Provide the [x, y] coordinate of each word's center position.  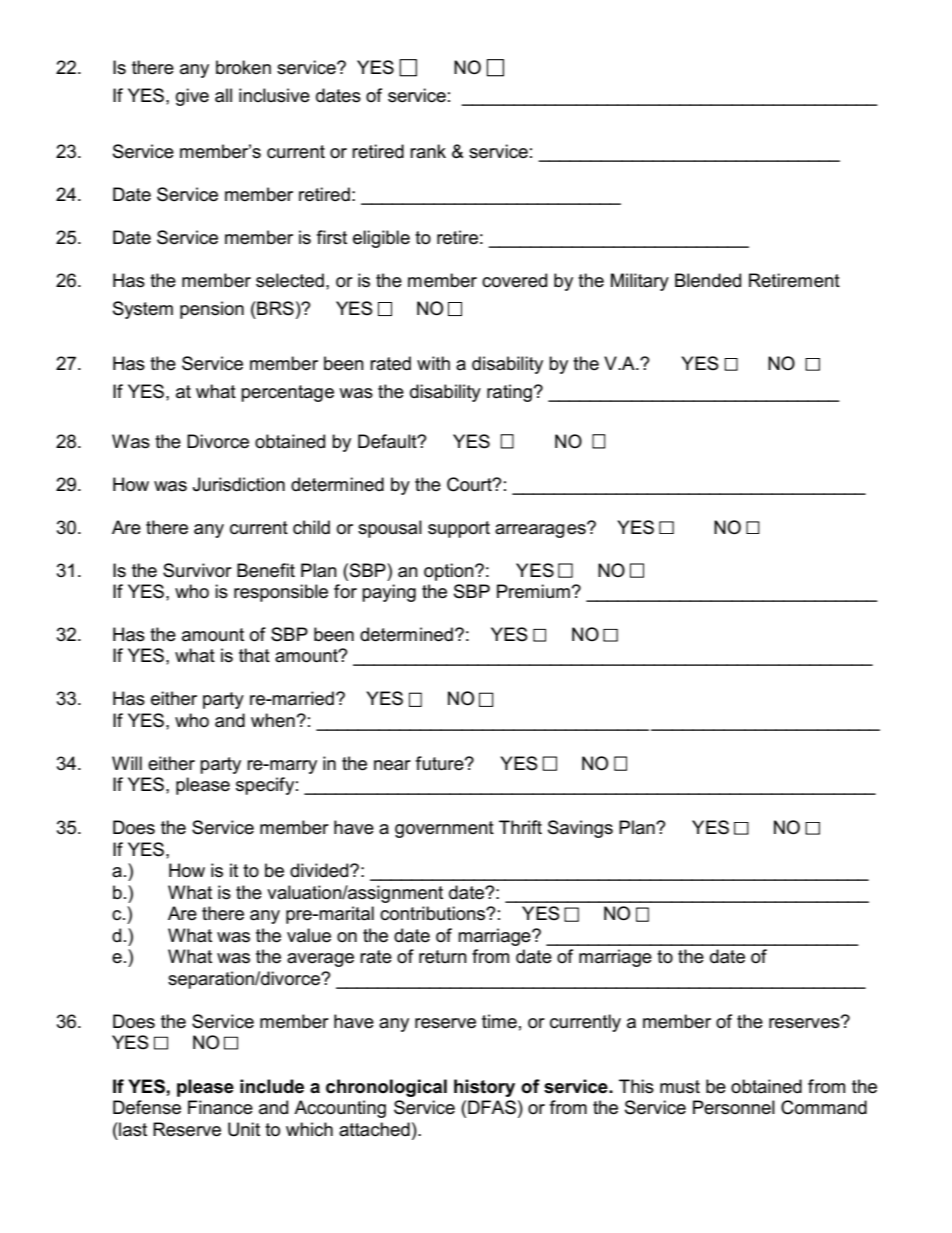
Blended [708, 280]
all [223, 95]
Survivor [197, 570]
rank [428, 151]
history [484, 1088]
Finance [220, 1107]
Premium [533, 591]
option [450, 572]
